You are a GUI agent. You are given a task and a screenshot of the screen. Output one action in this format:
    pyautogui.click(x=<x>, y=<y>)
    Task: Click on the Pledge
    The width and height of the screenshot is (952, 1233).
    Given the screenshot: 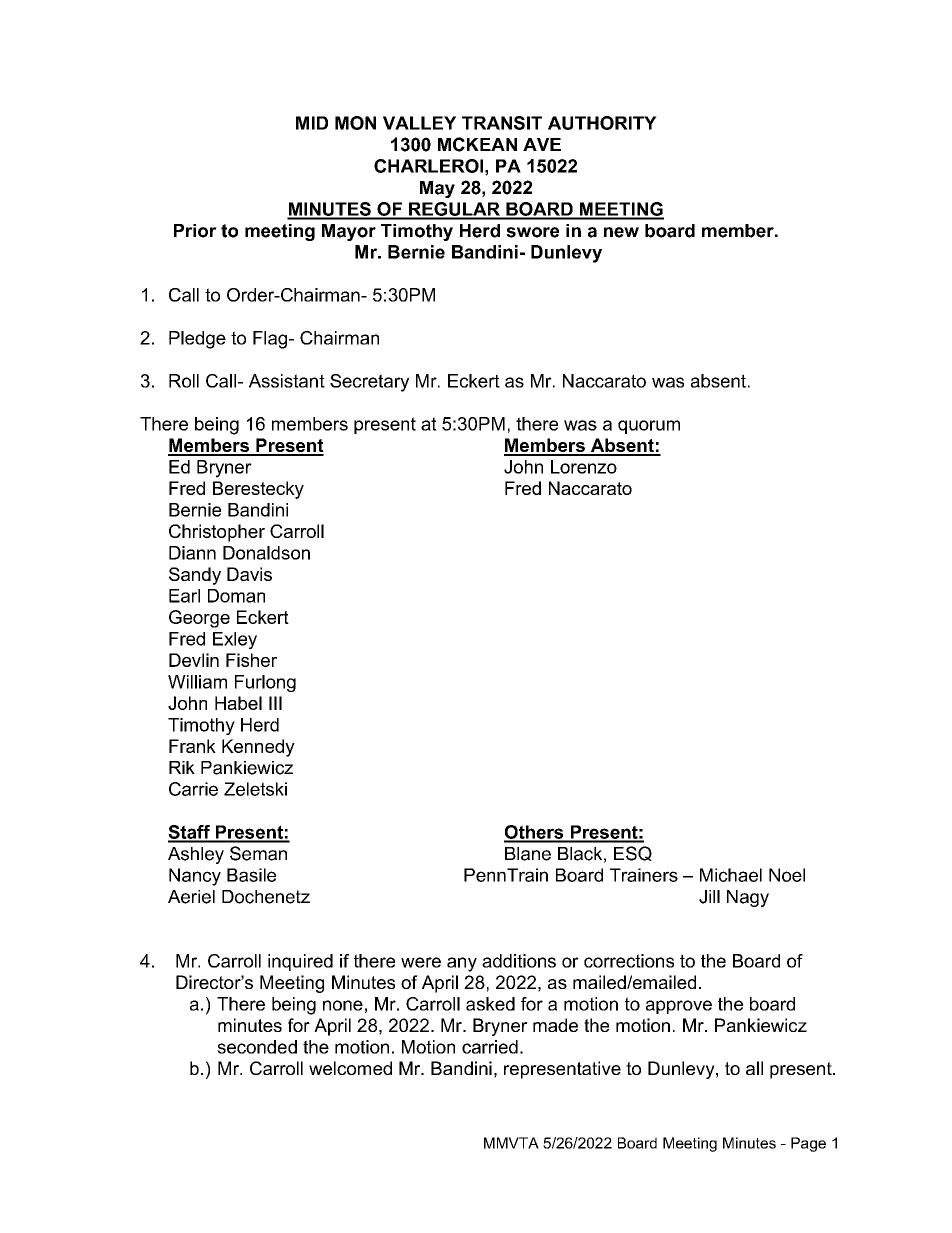 What is the action you would take?
    pyautogui.click(x=197, y=340)
